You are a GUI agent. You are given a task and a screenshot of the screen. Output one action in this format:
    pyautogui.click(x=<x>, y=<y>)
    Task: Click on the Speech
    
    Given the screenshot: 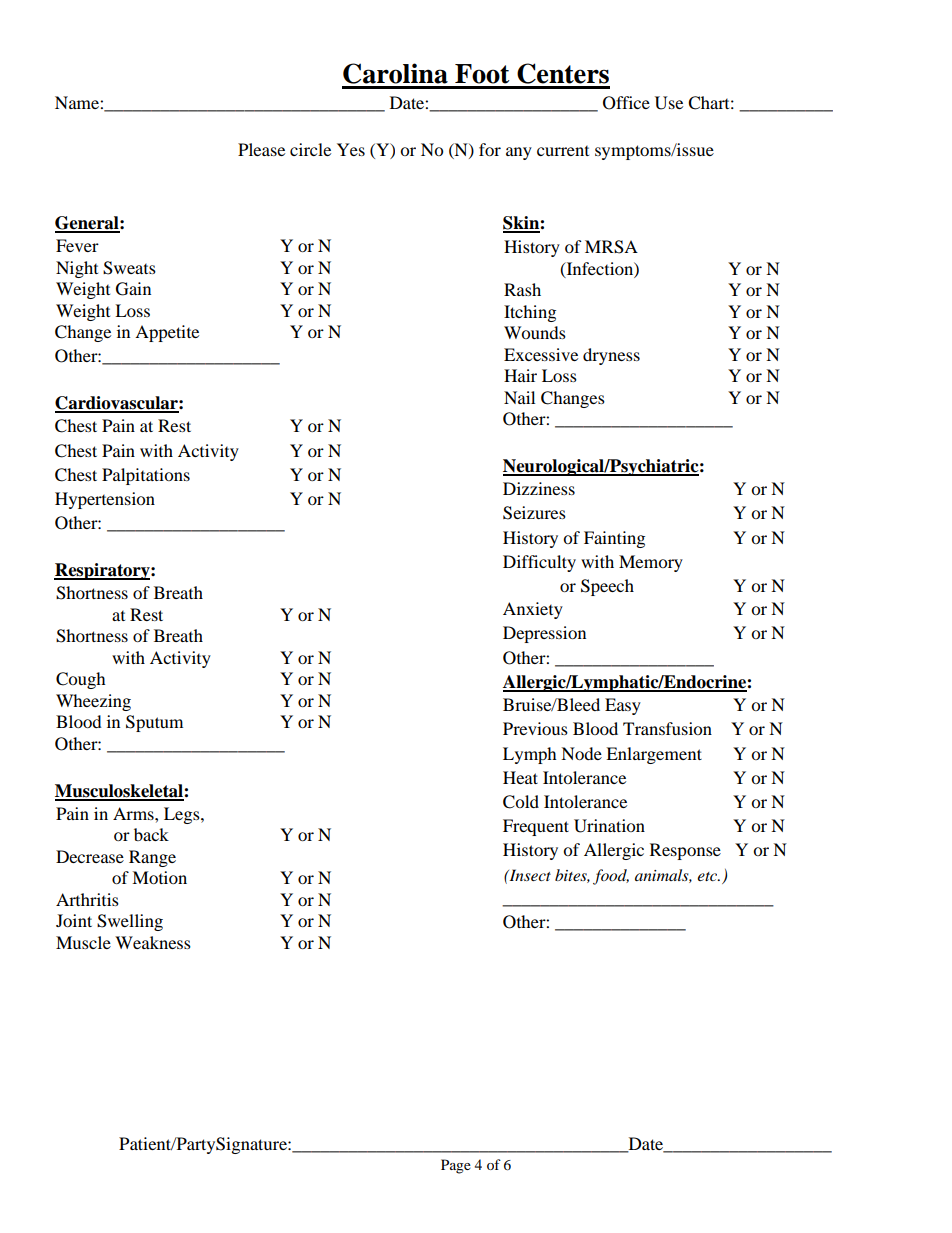 What is the action you would take?
    pyautogui.click(x=607, y=587)
